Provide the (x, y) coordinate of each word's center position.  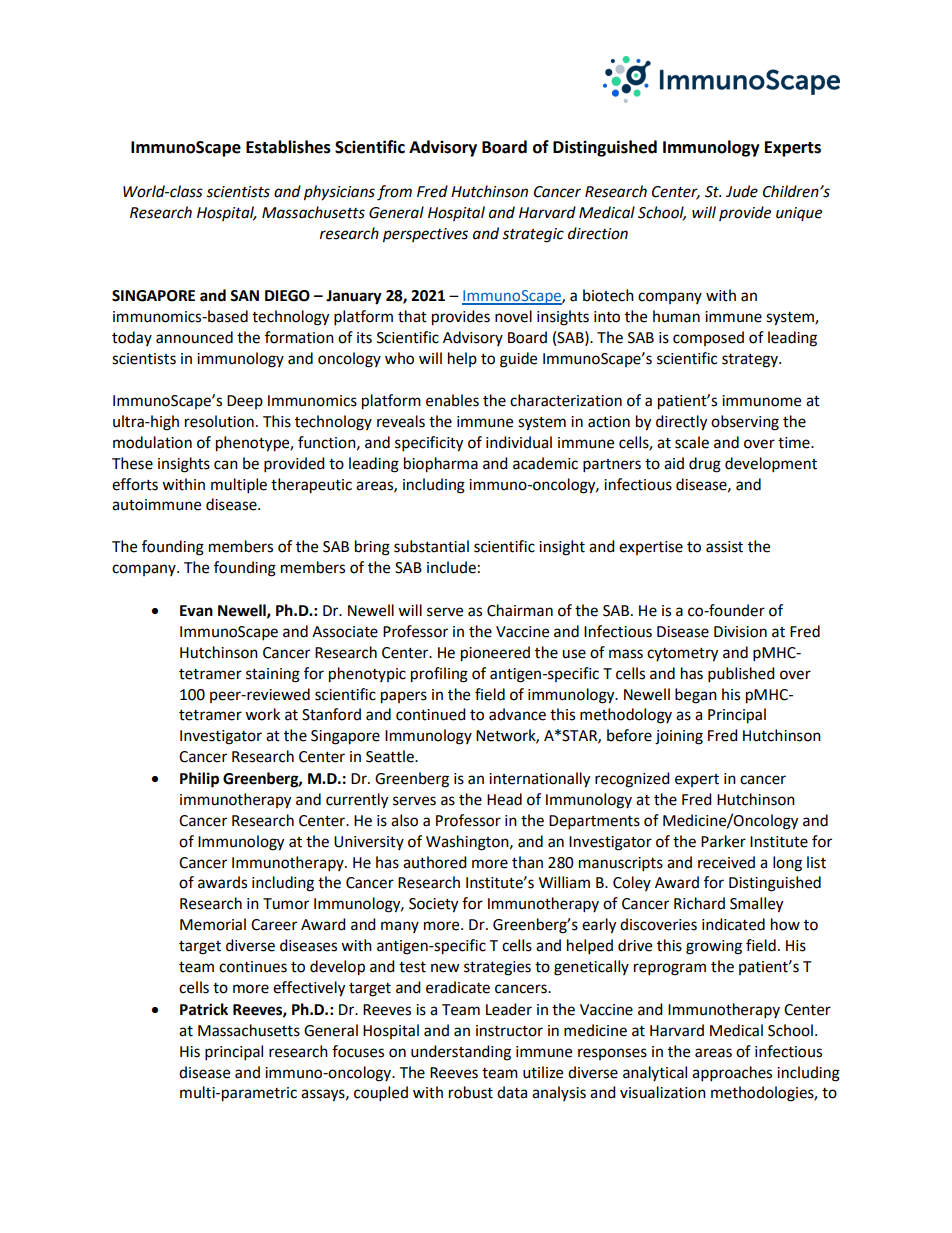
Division (740, 632)
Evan (196, 611)
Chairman (520, 610)
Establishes (288, 147)
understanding (461, 1053)
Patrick (204, 1009)
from (394, 193)
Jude (742, 191)
